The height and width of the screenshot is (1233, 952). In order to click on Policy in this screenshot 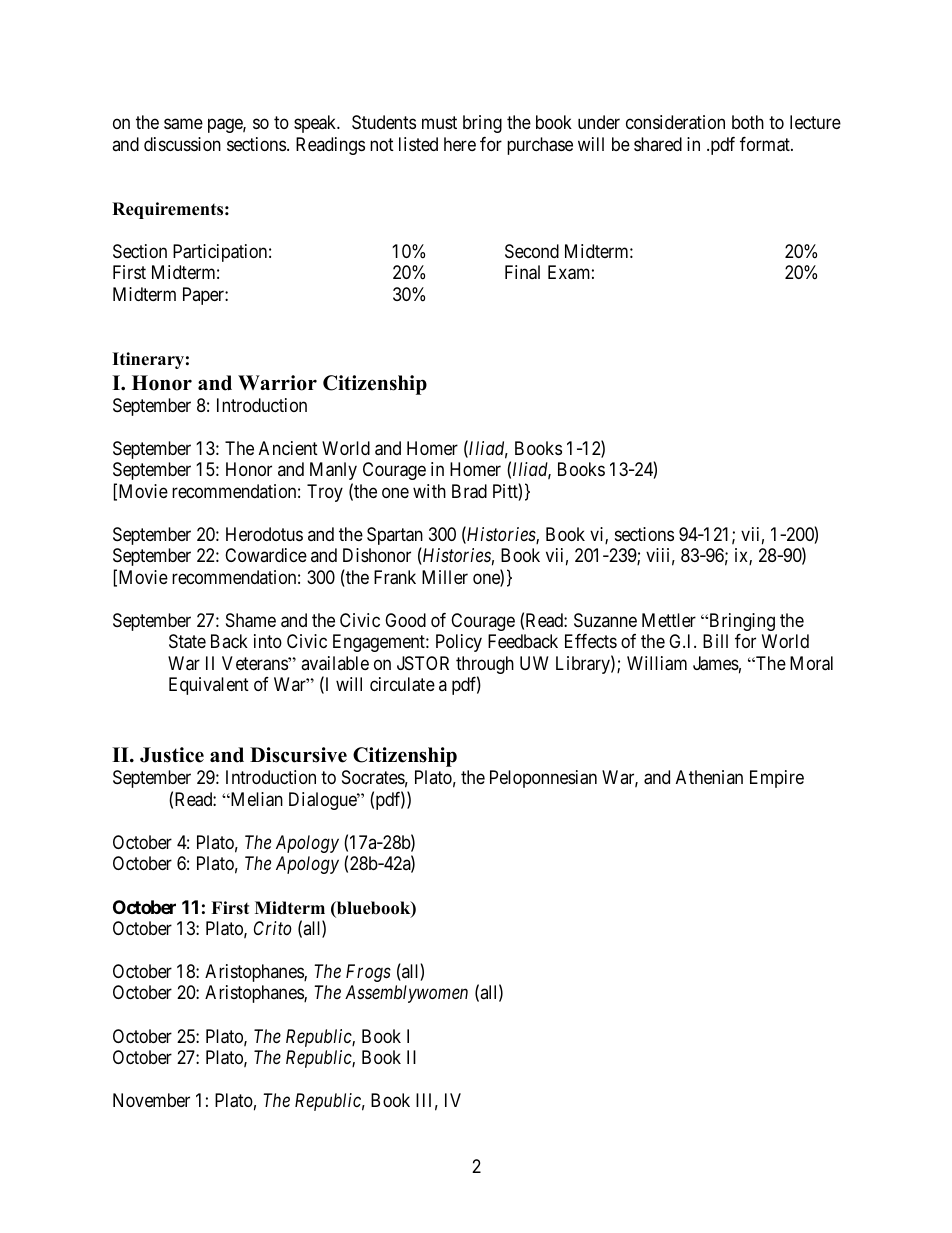, I will do `click(459, 643)`.
